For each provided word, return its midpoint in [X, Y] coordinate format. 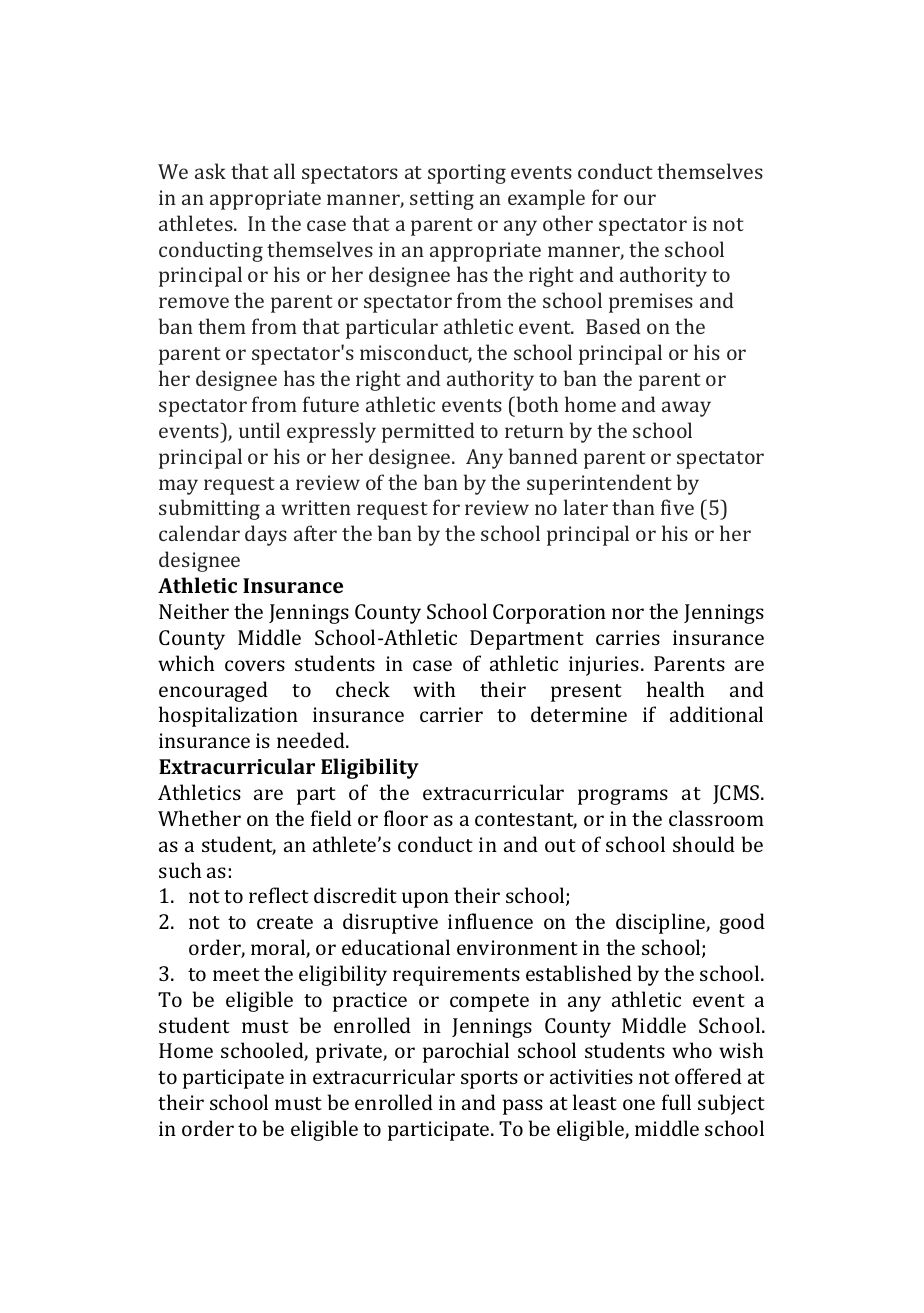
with [434, 689]
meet [236, 974]
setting [442, 200]
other [568, 223]
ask [210, 171]
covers [255, 665]
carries [628, 637]
